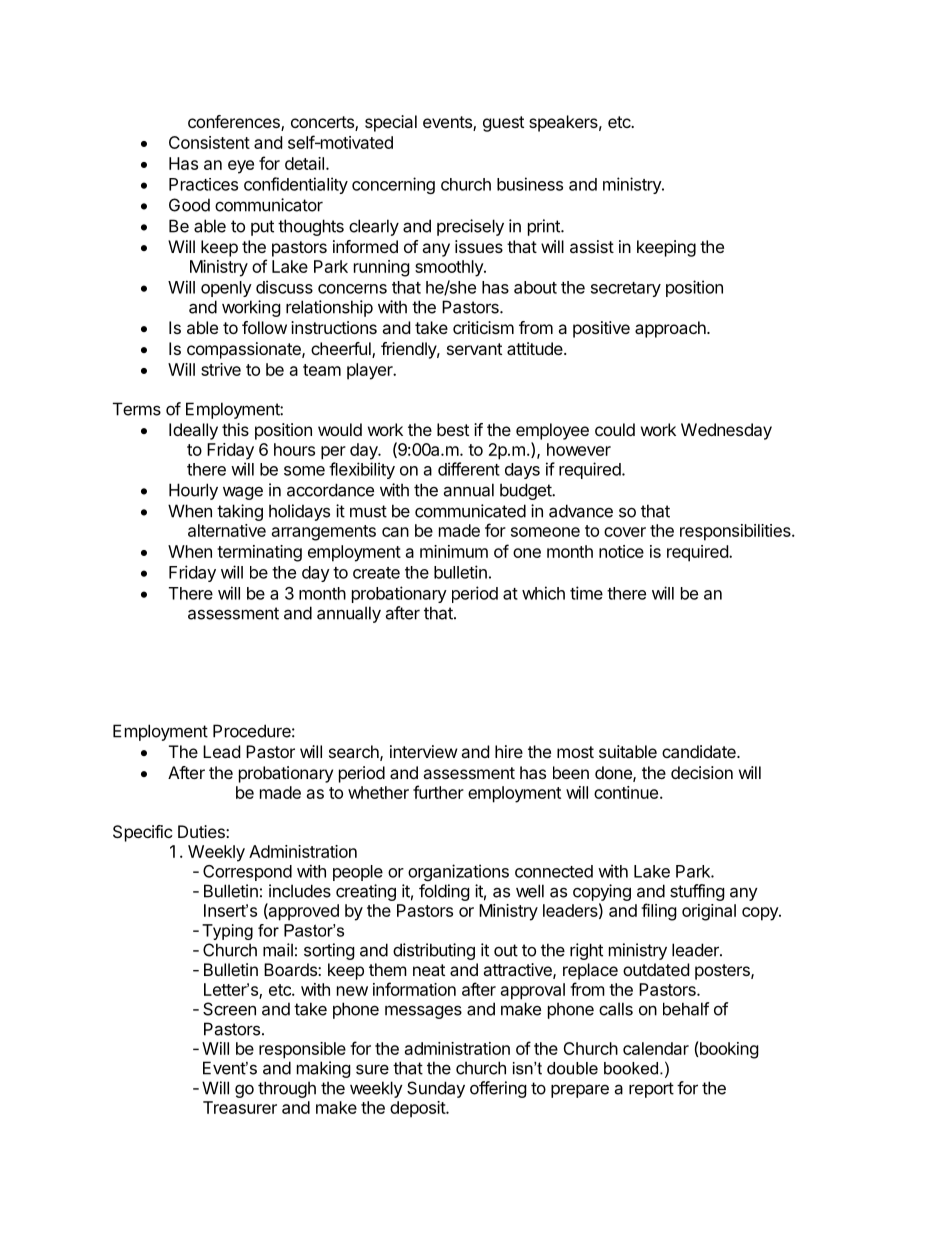  Describe the element at coordinates (671, 329) in the screenshot. I see `approach` at that location.
